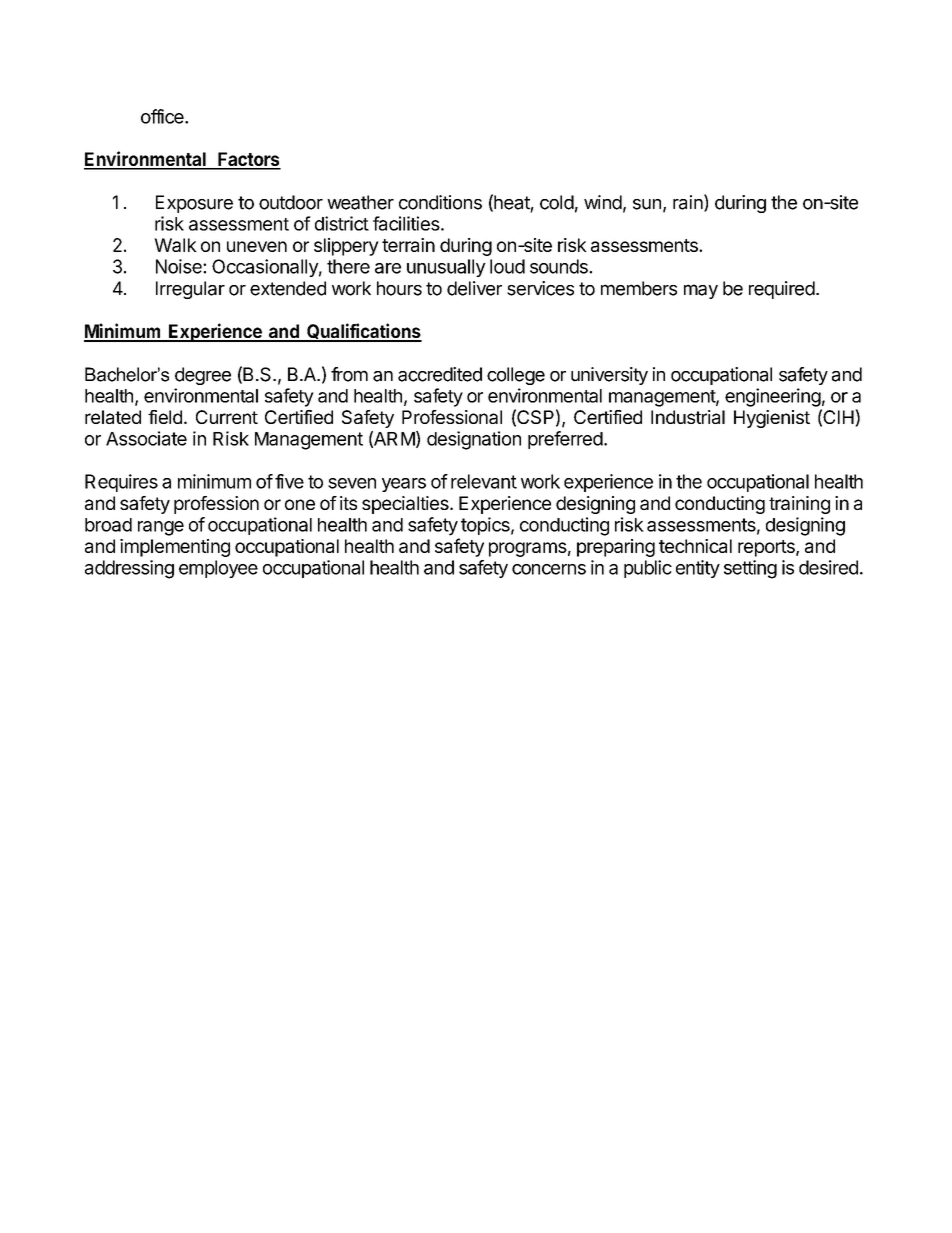 The image size is (952, 1233). Describe the element at coordinates (549, 569) in the page. I see `concerns` at that location.
